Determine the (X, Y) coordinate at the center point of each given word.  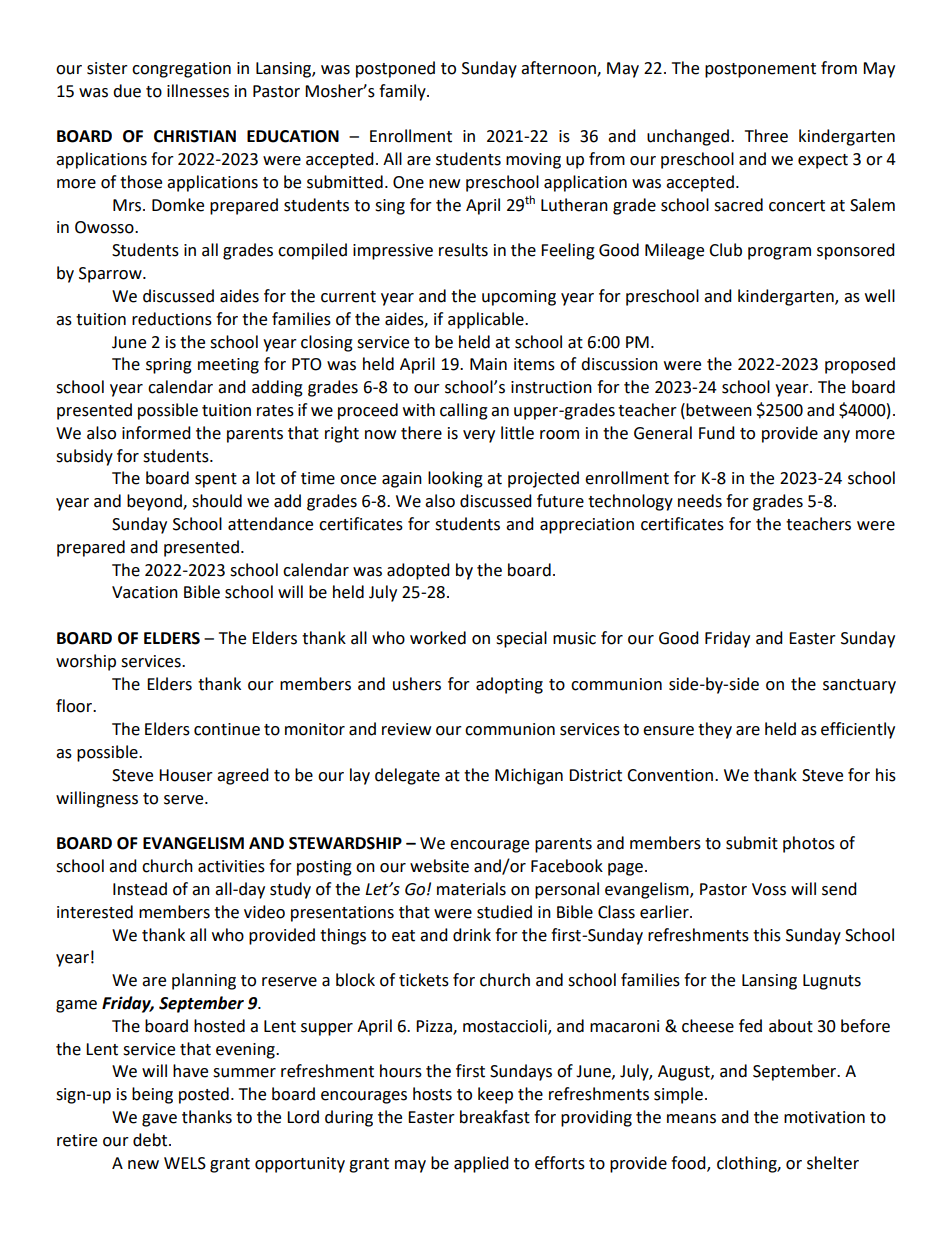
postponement (760, 70)
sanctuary (859, 686)
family (403, 92)
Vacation (145, 592)
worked (438, 638)
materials (471, 889)
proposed (860, 365)
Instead (140, 889)
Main (488, 364)
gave (159, 1120)
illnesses (198, 91)
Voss (769, 889)
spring (169, 366)
